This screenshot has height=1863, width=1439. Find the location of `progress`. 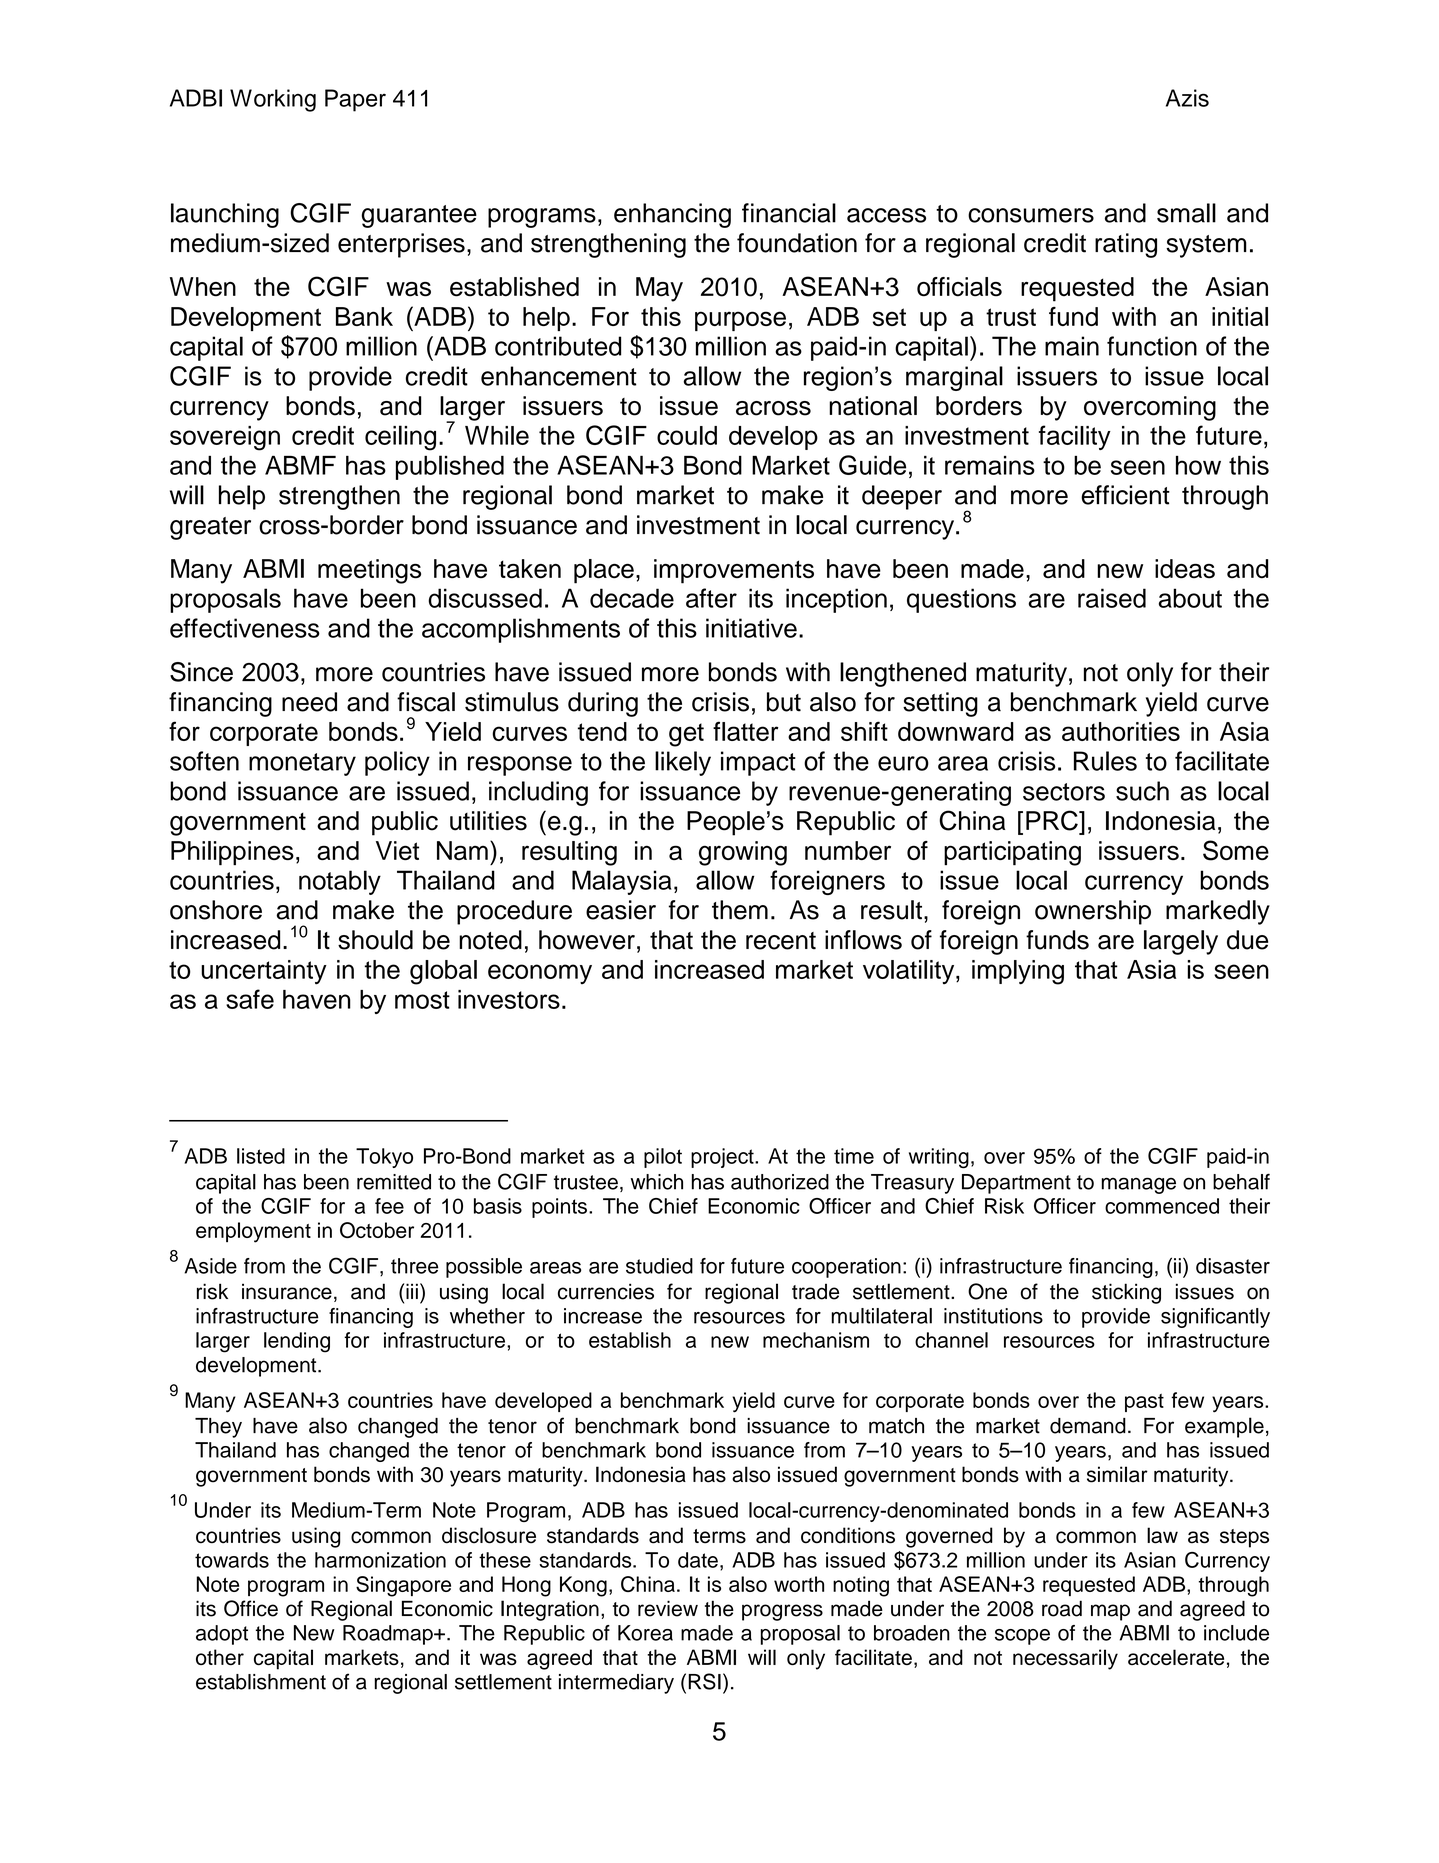

progress is located at coordinates (782, 1612).
